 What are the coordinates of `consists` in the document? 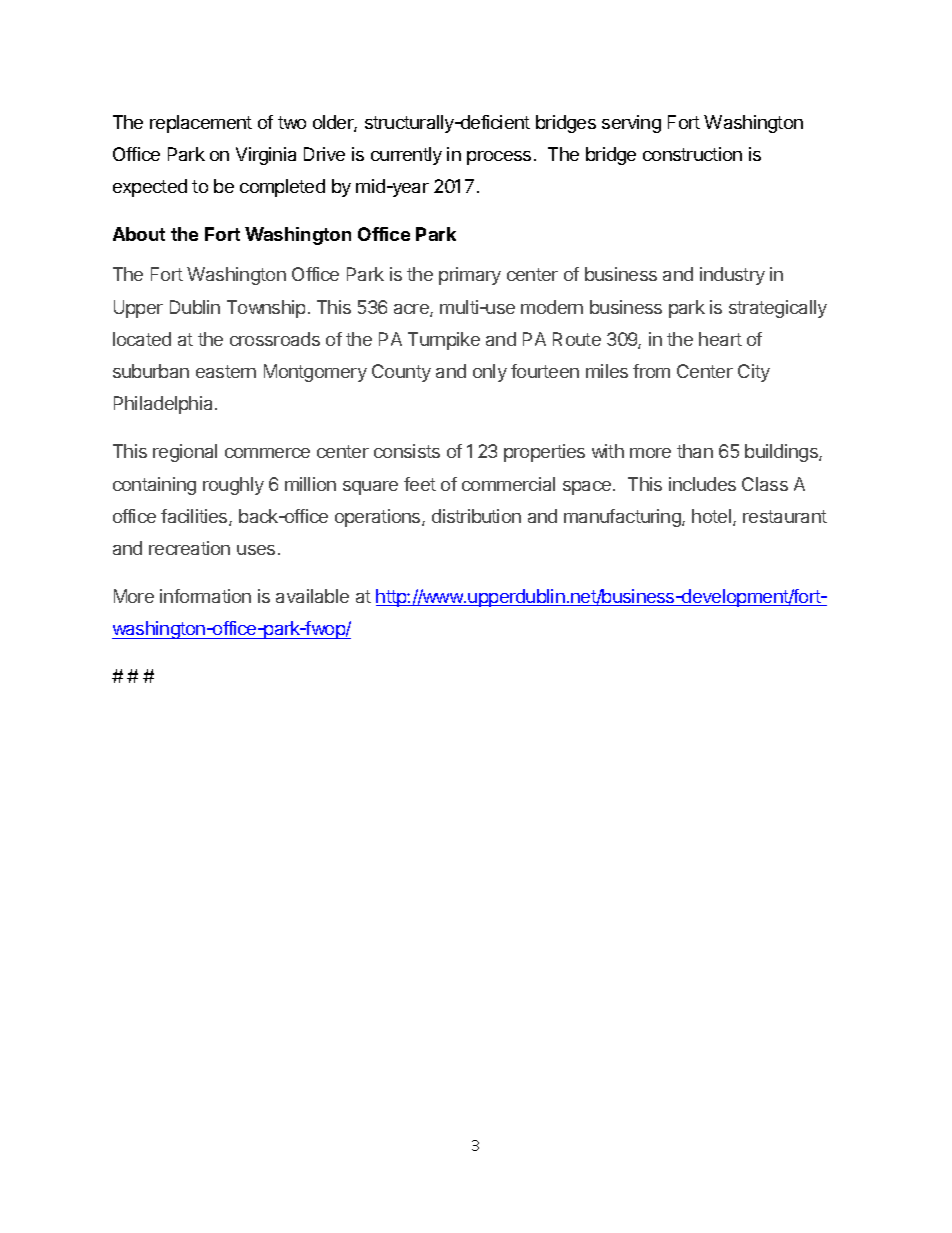 It's located at (407, 451).
